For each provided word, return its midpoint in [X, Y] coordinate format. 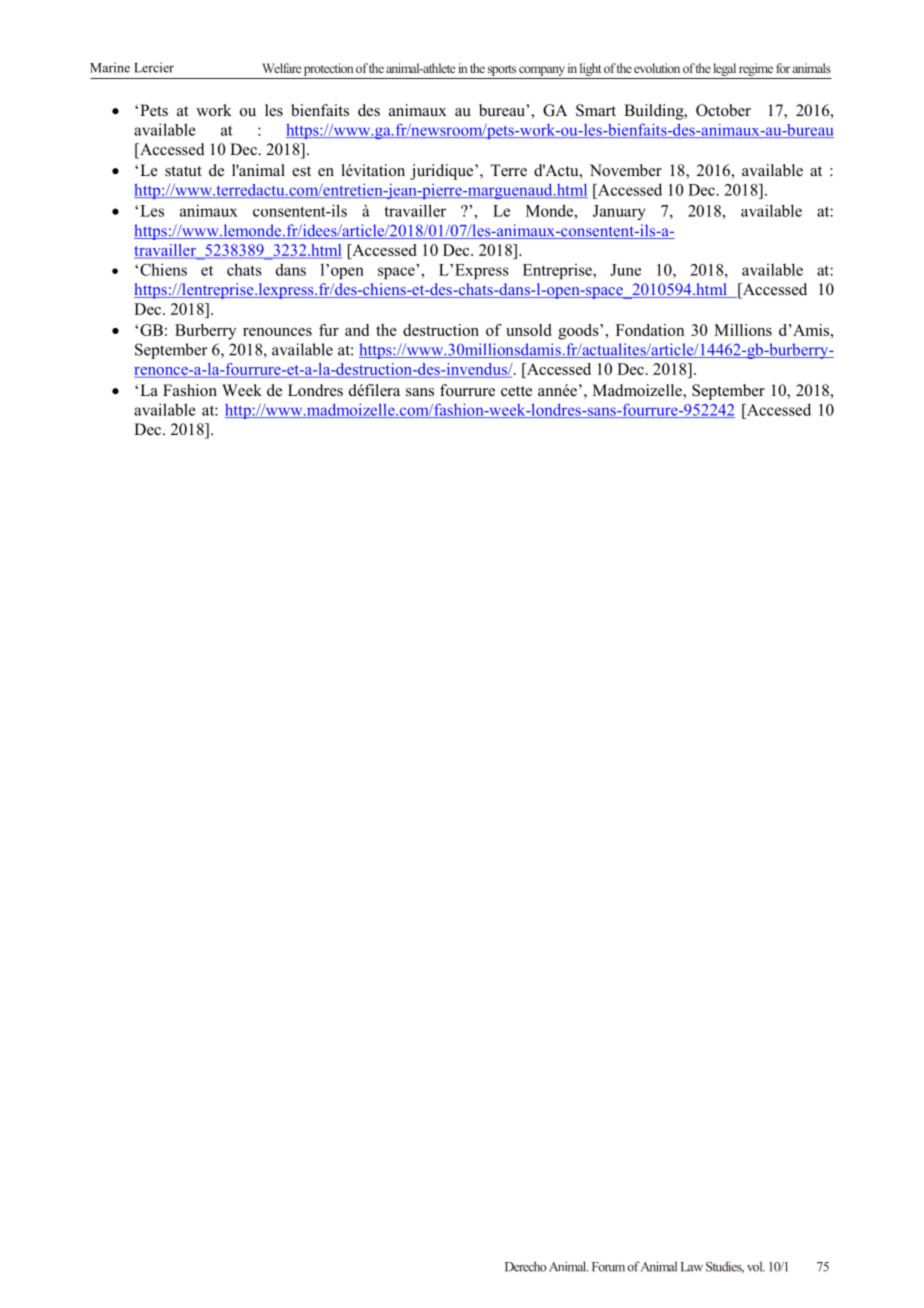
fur [329, 330]
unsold [528, 330]
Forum [608, 1267]
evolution [657, 68]
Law [692, 1267]
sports [502, 70]
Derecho [525, 1266]
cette [516, 391]
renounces [277, 332]
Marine [110, 67]
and [357, 330]
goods [579, 332]
